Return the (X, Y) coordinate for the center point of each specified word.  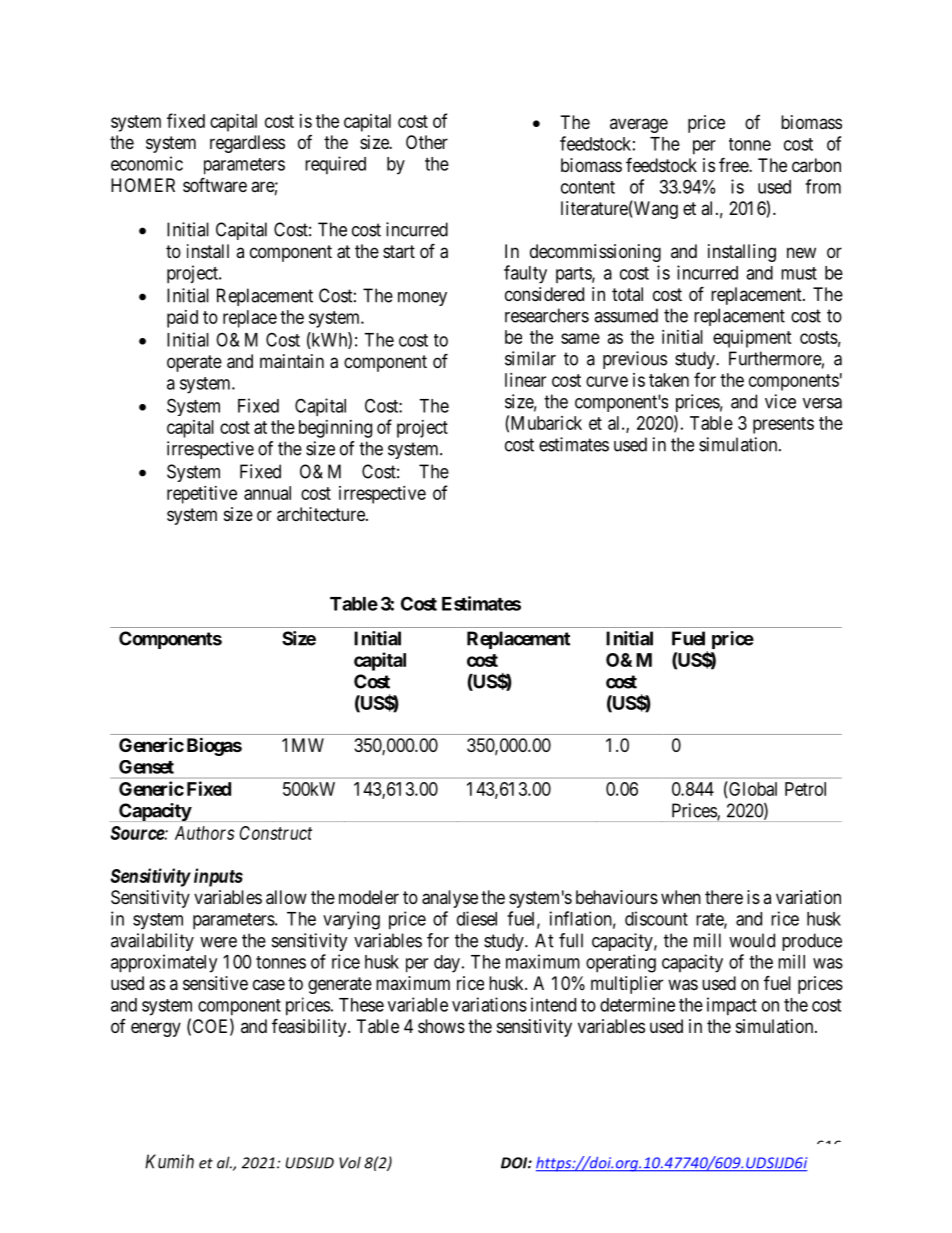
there (724, 897)
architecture (322, 514)
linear (525, 380)
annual (267, 493)
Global (752, 789)
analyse (450, 899)
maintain (292, 361)
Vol (350, 1162)
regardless (247, 144)
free (734, 164)
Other (427, 142)
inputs (218, 877)
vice (780, 401)
